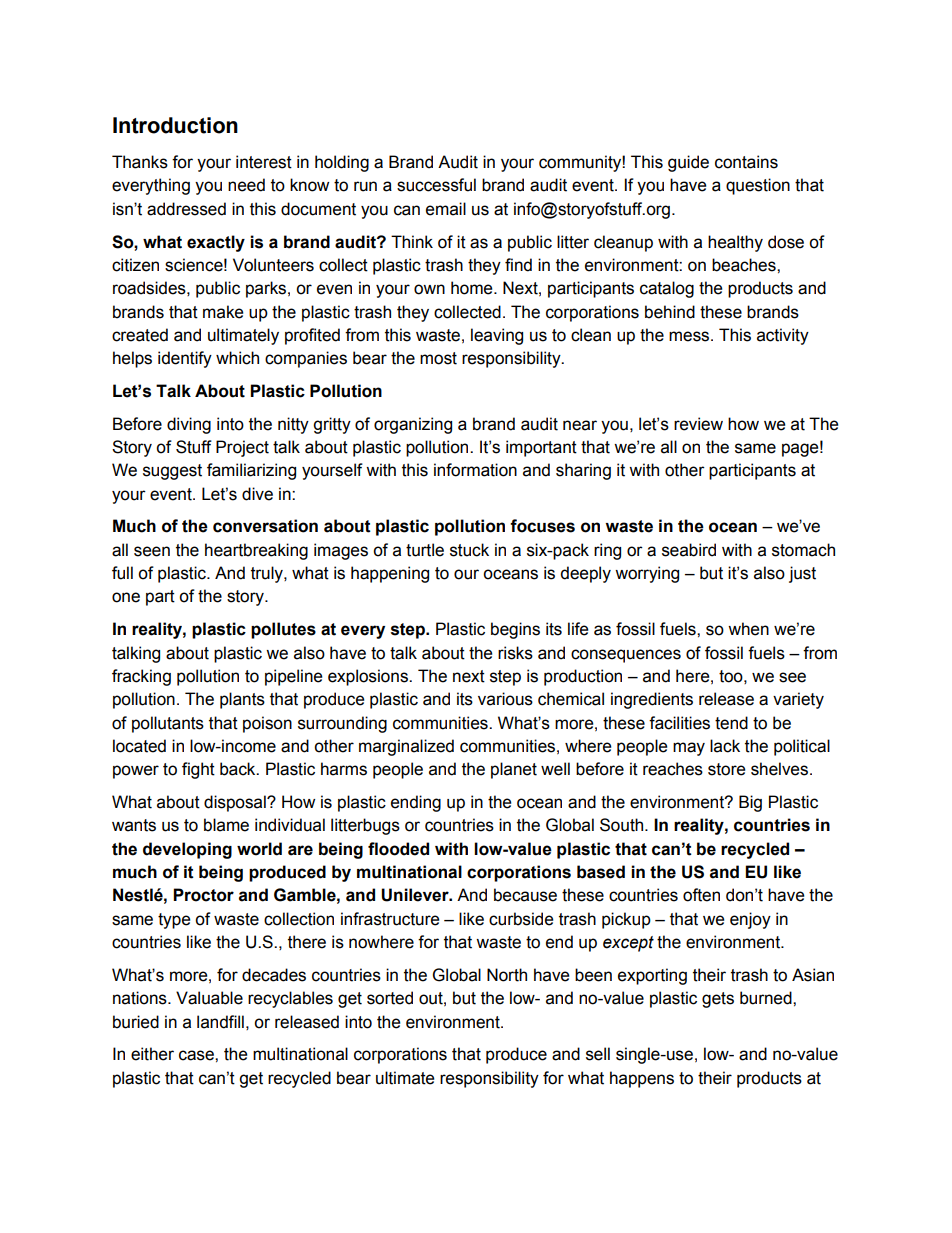  What do you see at coordinates (746, 162) in the screenshot?
I see `contains` at bounding box center [746, 162].
